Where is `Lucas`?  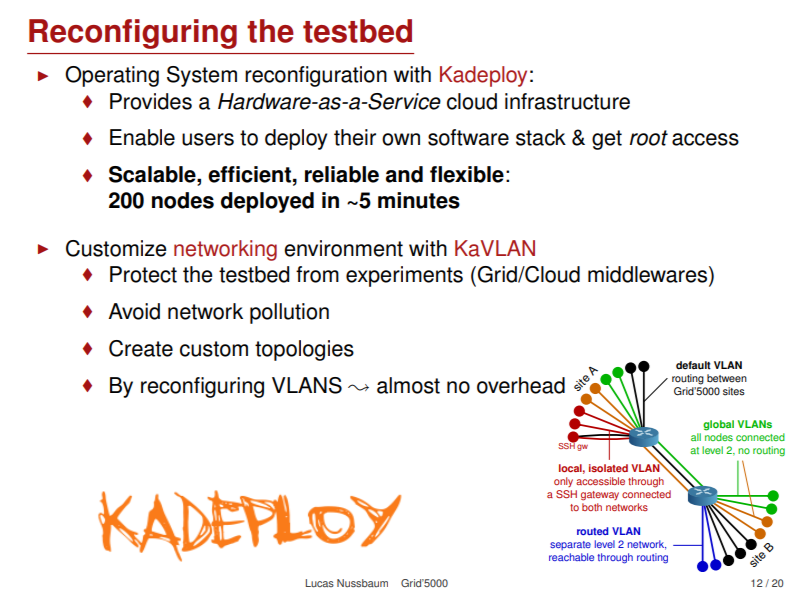
Lucas is located at coordinates (320, 583).
